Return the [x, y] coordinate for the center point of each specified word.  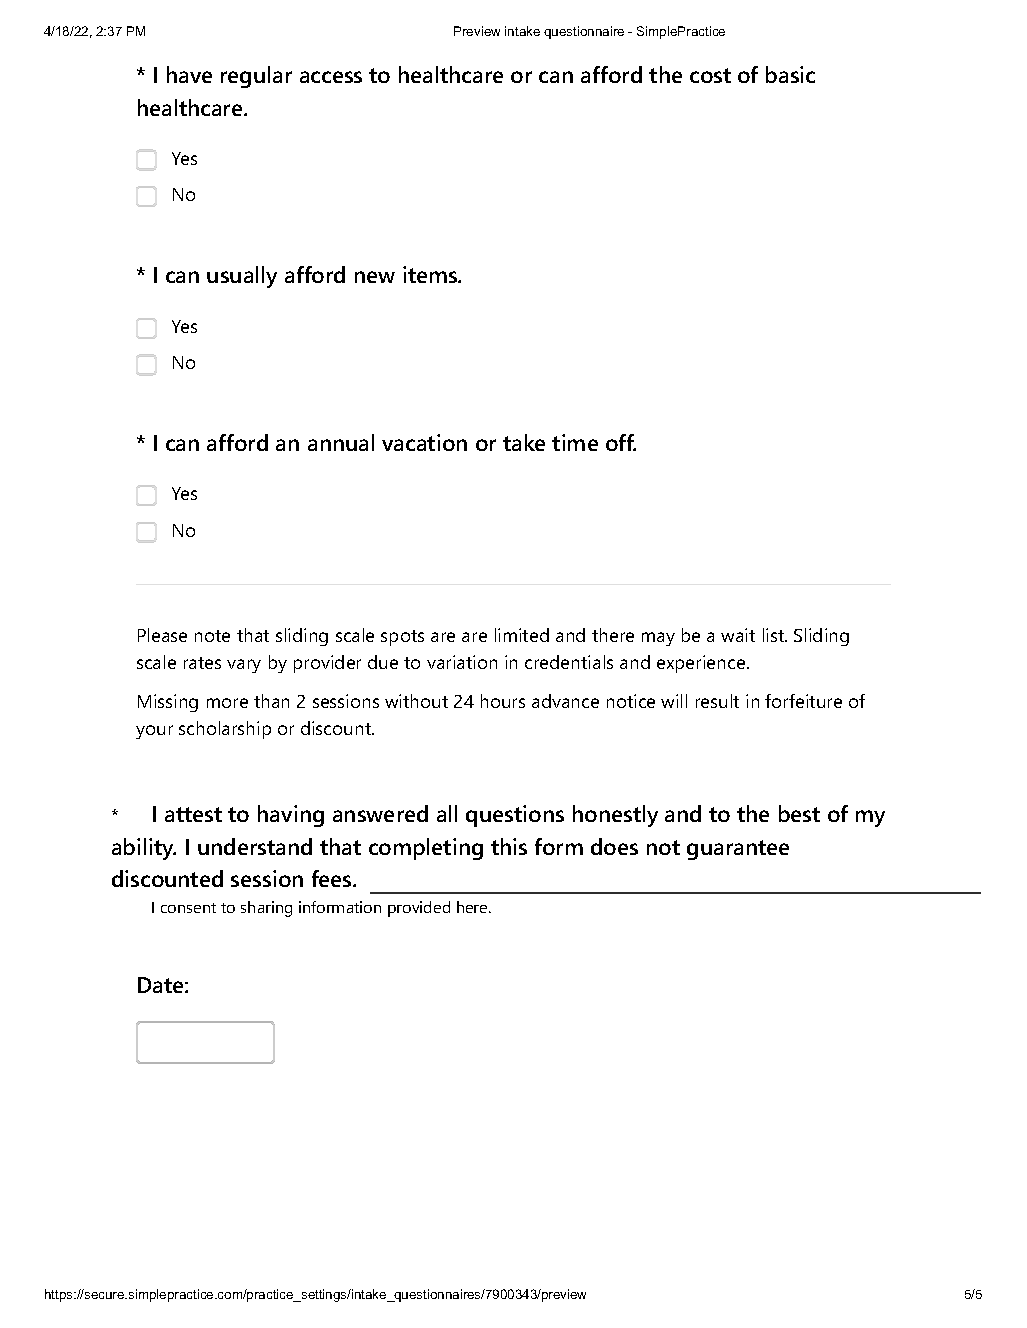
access [331, 77]
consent [188, 908]
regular [256, 77]
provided [419, 909]
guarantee [738, 850]
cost [710, 75]
